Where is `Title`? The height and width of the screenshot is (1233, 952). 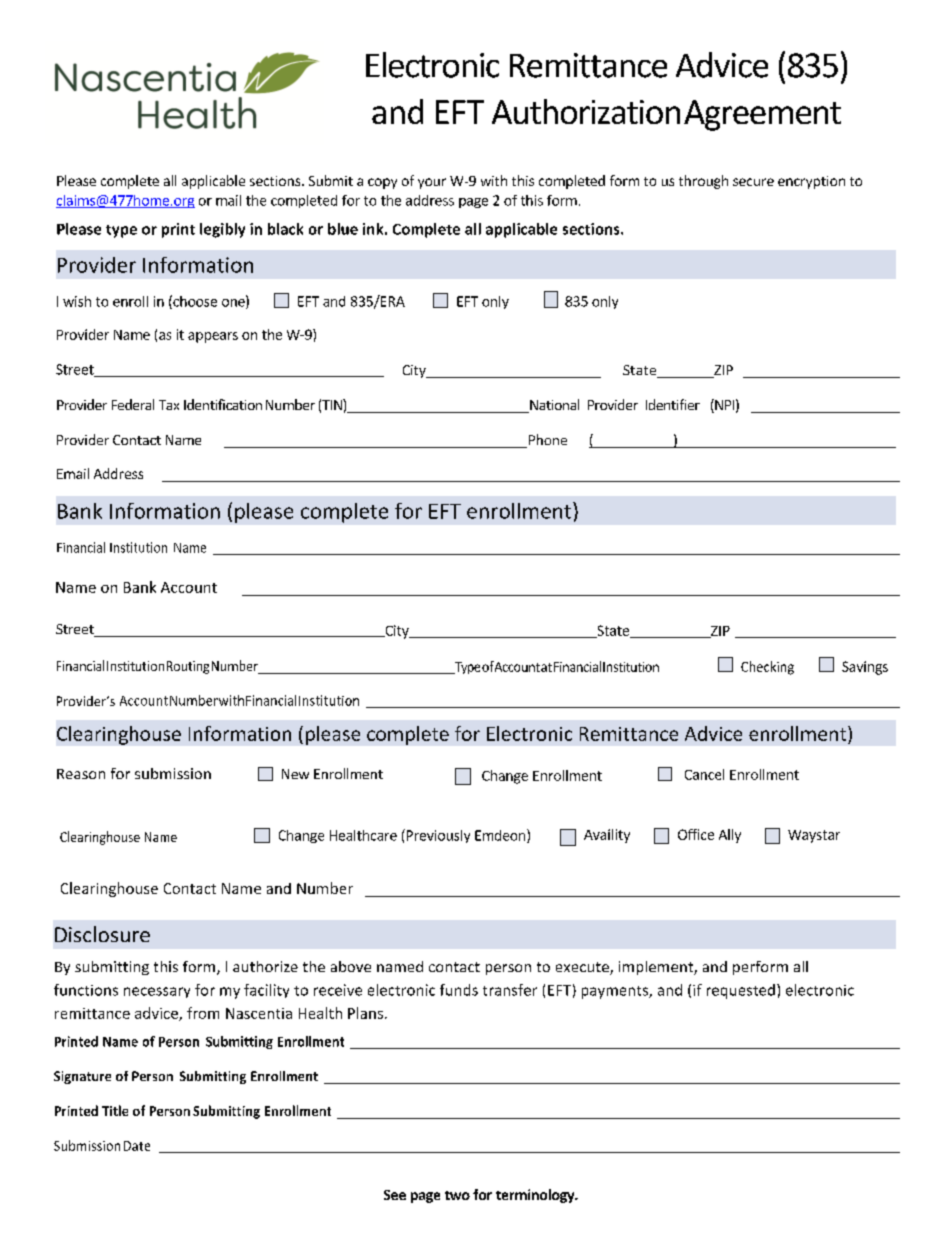 Title is located at coordinates (115, 1110).
